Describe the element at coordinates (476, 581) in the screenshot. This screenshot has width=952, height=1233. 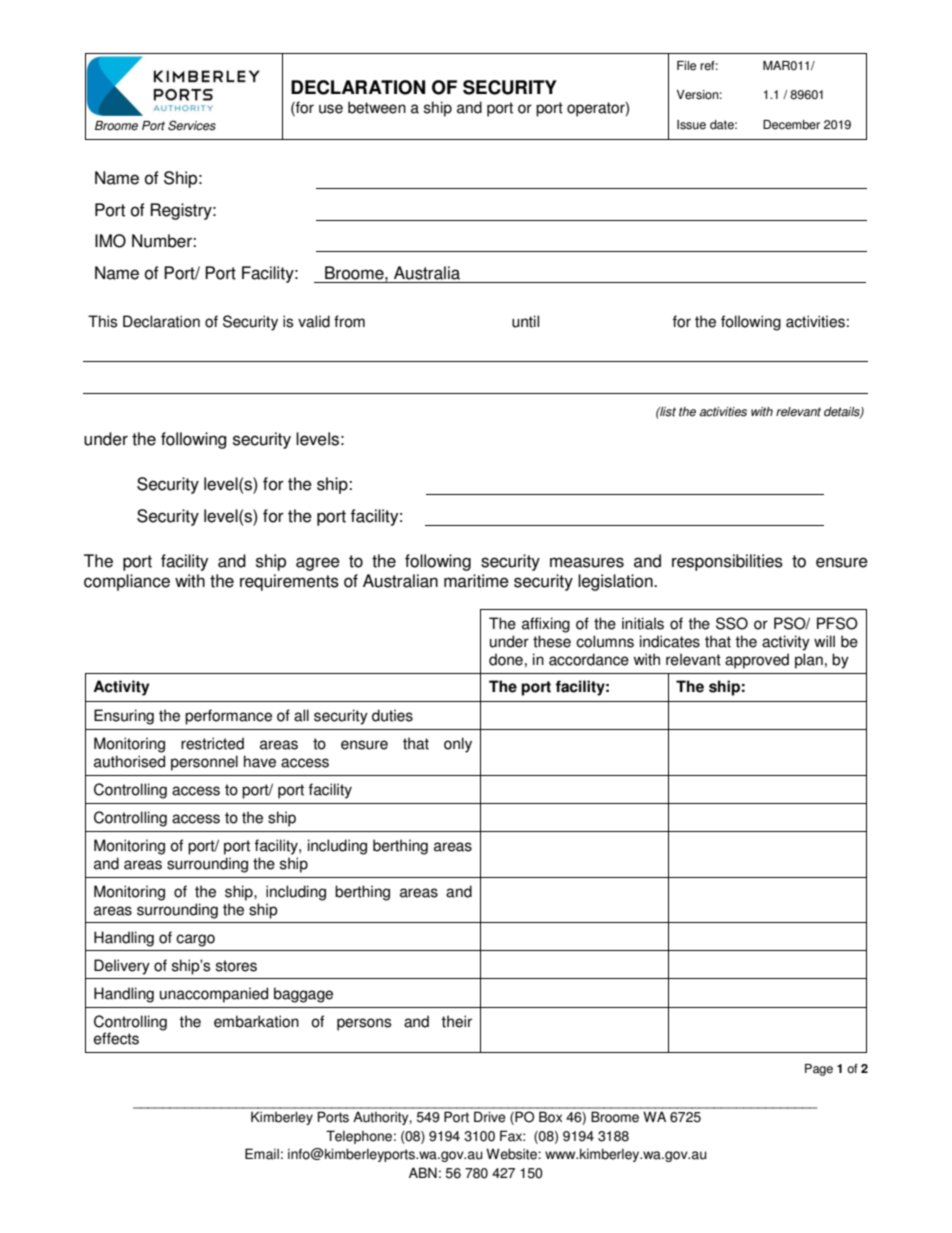
I see `maritime` at that location.
